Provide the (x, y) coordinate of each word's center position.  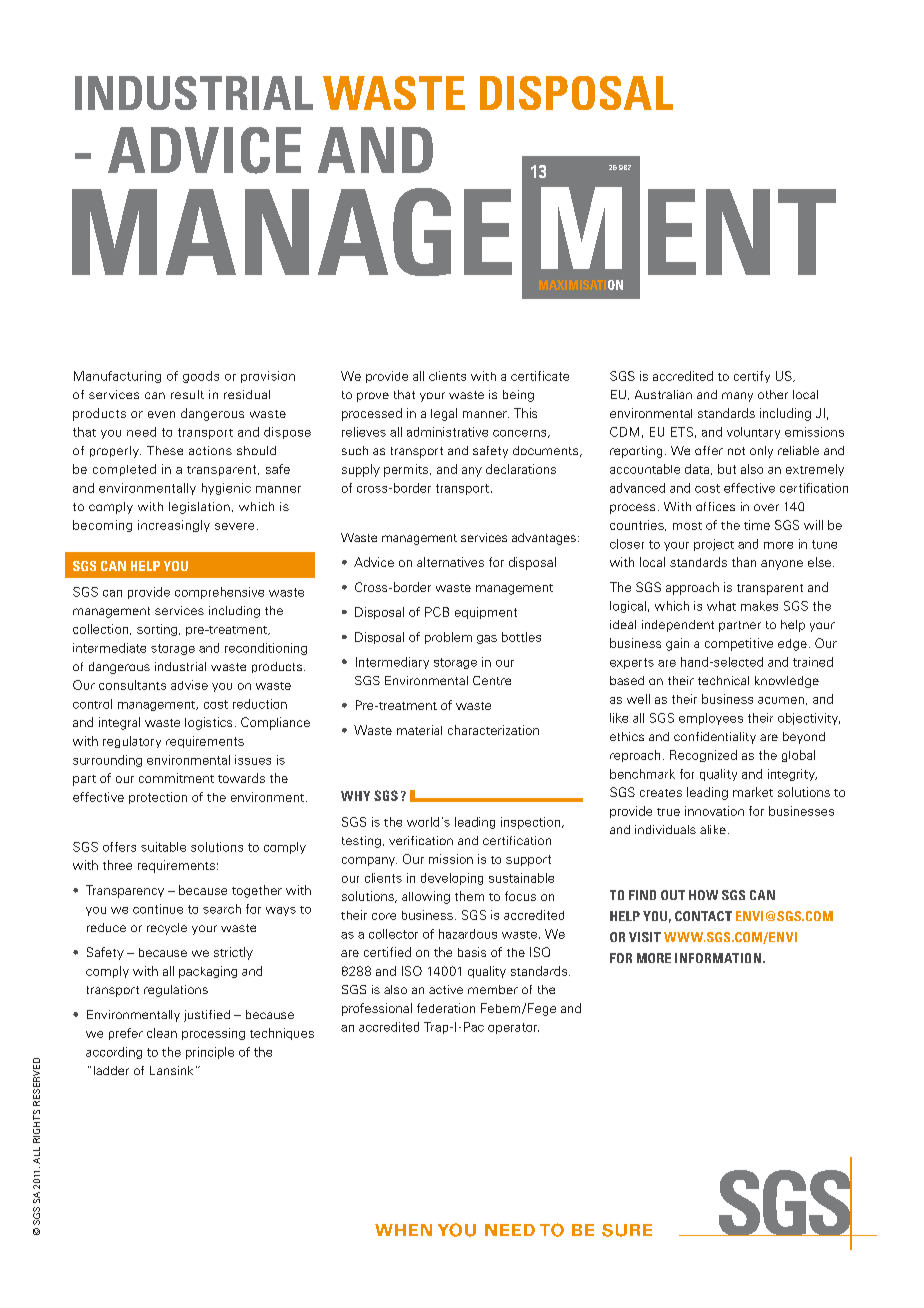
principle (210, 1053)
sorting (158, 630)
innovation (714, 811)
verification (421, 840)
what (721, 606)
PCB (437, 612)
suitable (163, 847)
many (737, 397)
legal (444, 414)
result (187, 394)
